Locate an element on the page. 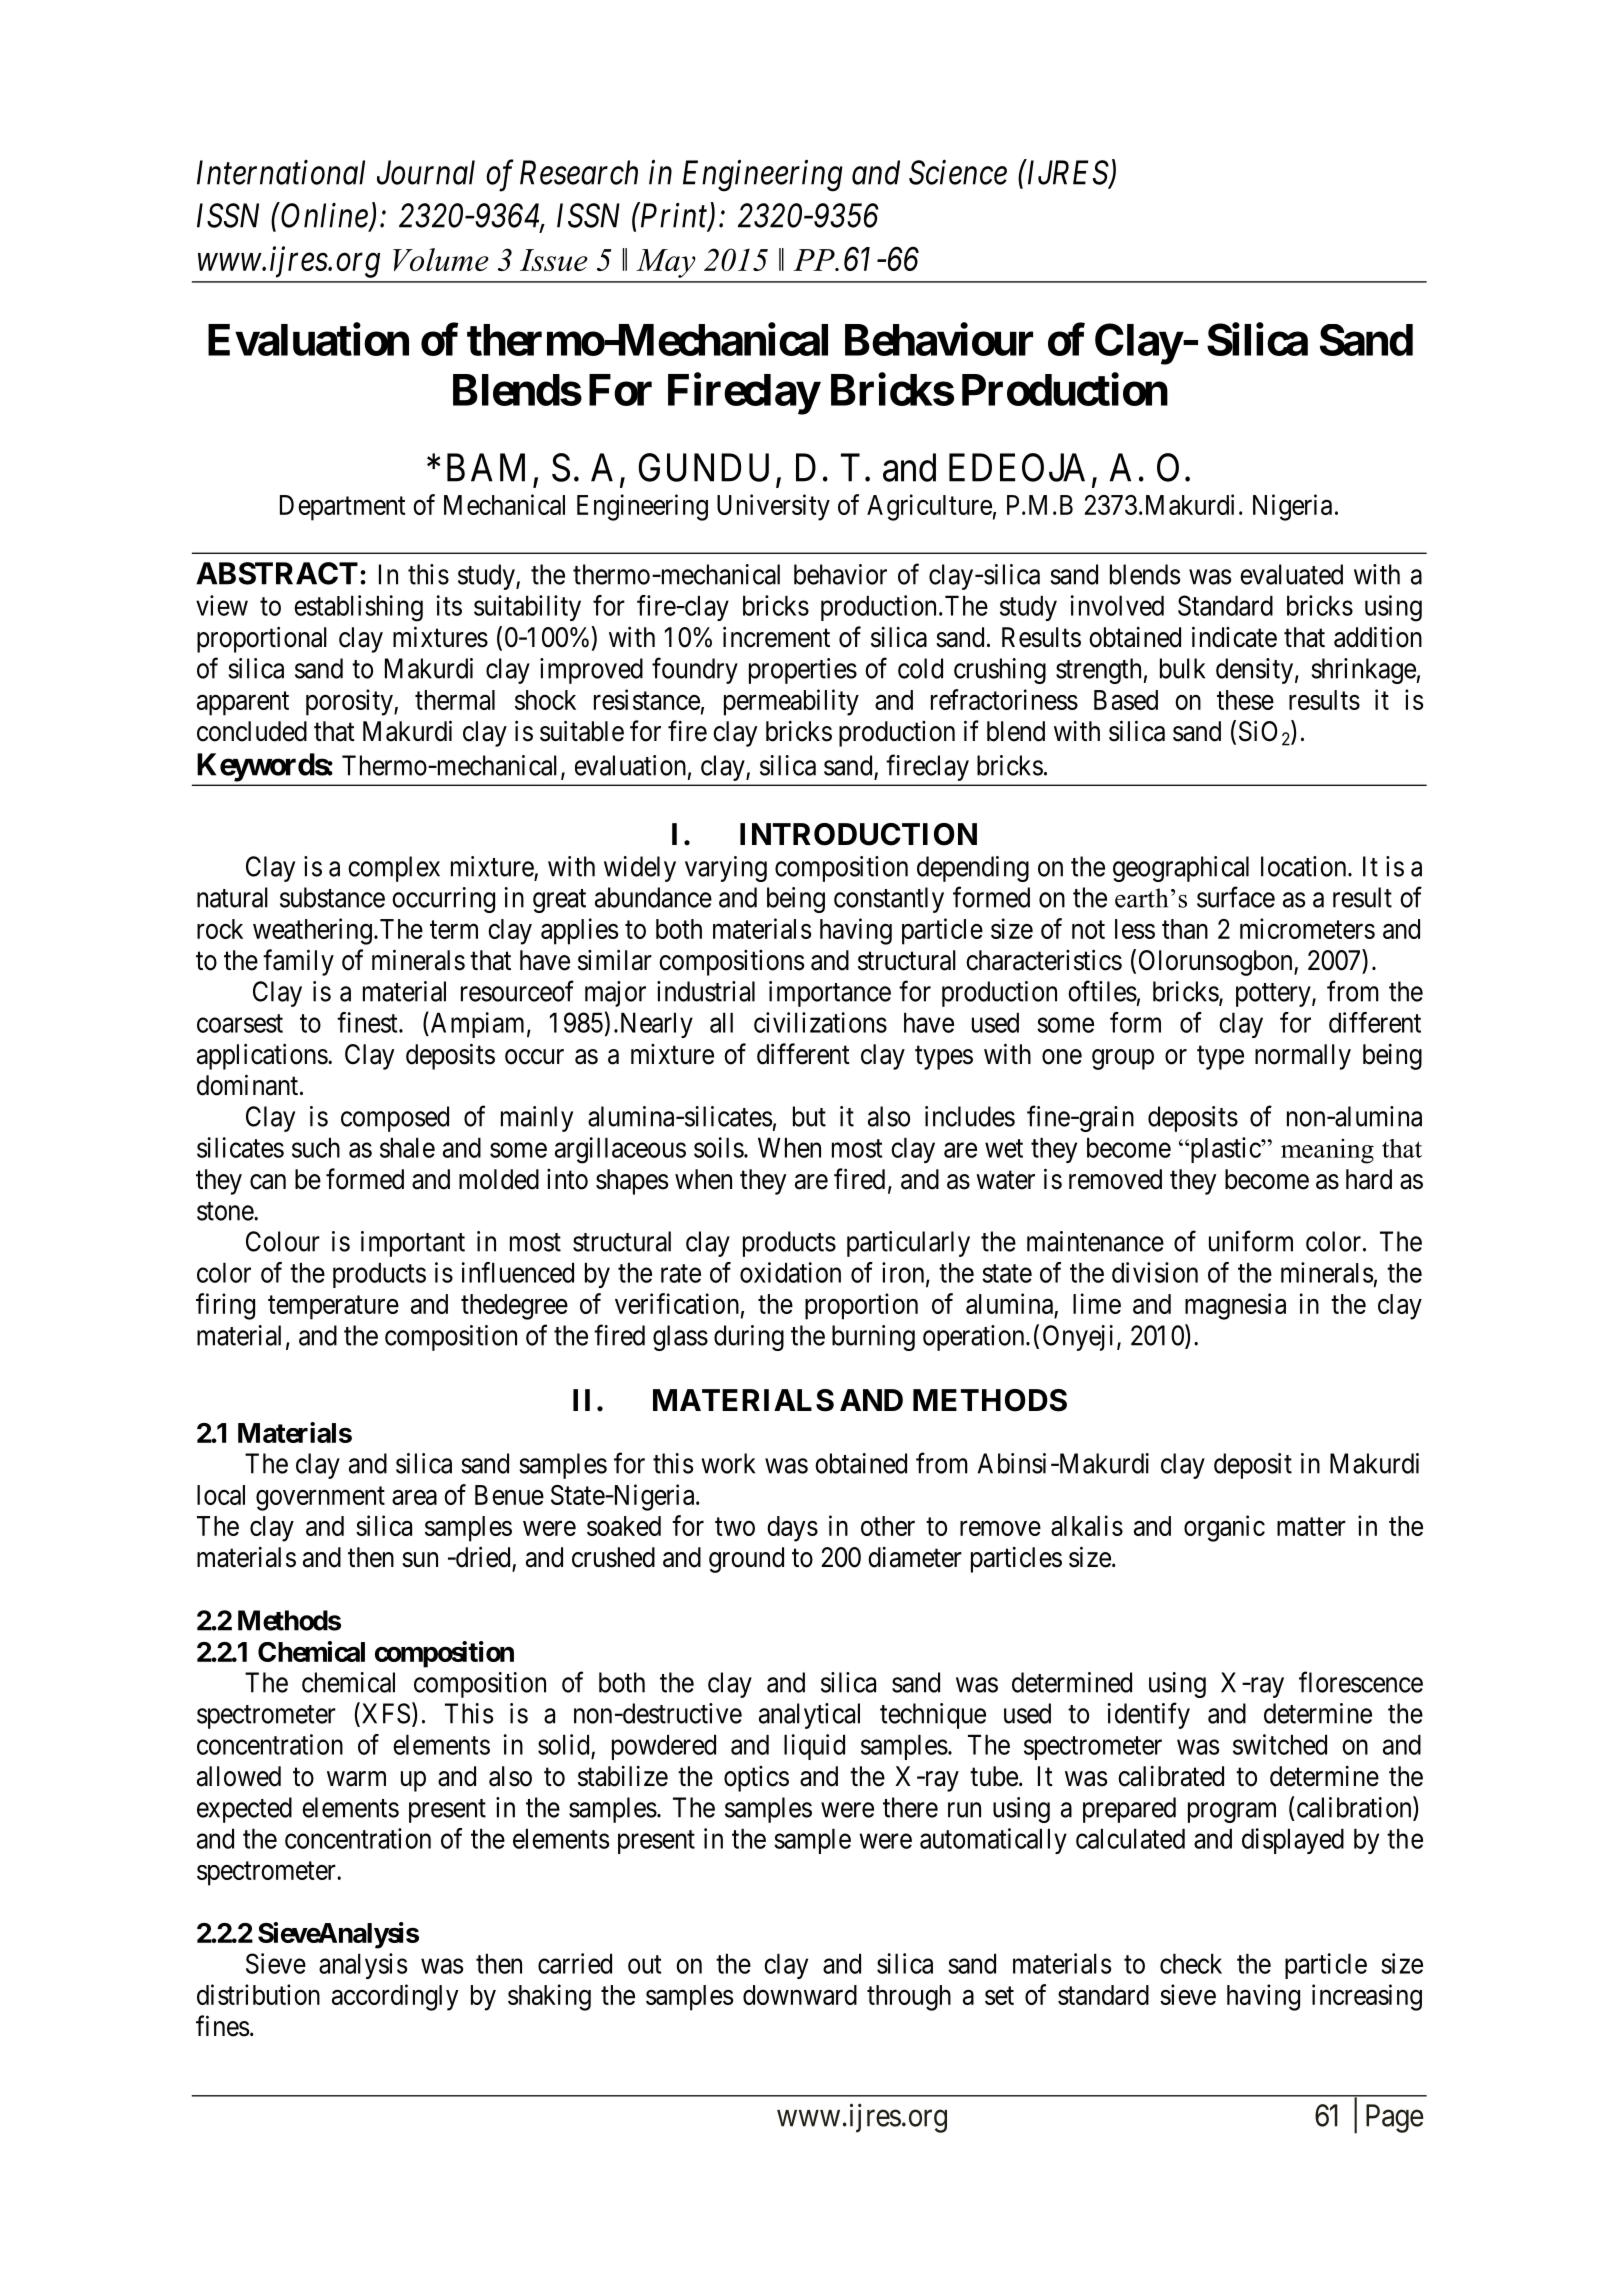 Image resolution: width=1618 pixels, height=2288 pixels. meaning is located at coordinates (1327, 1151).
